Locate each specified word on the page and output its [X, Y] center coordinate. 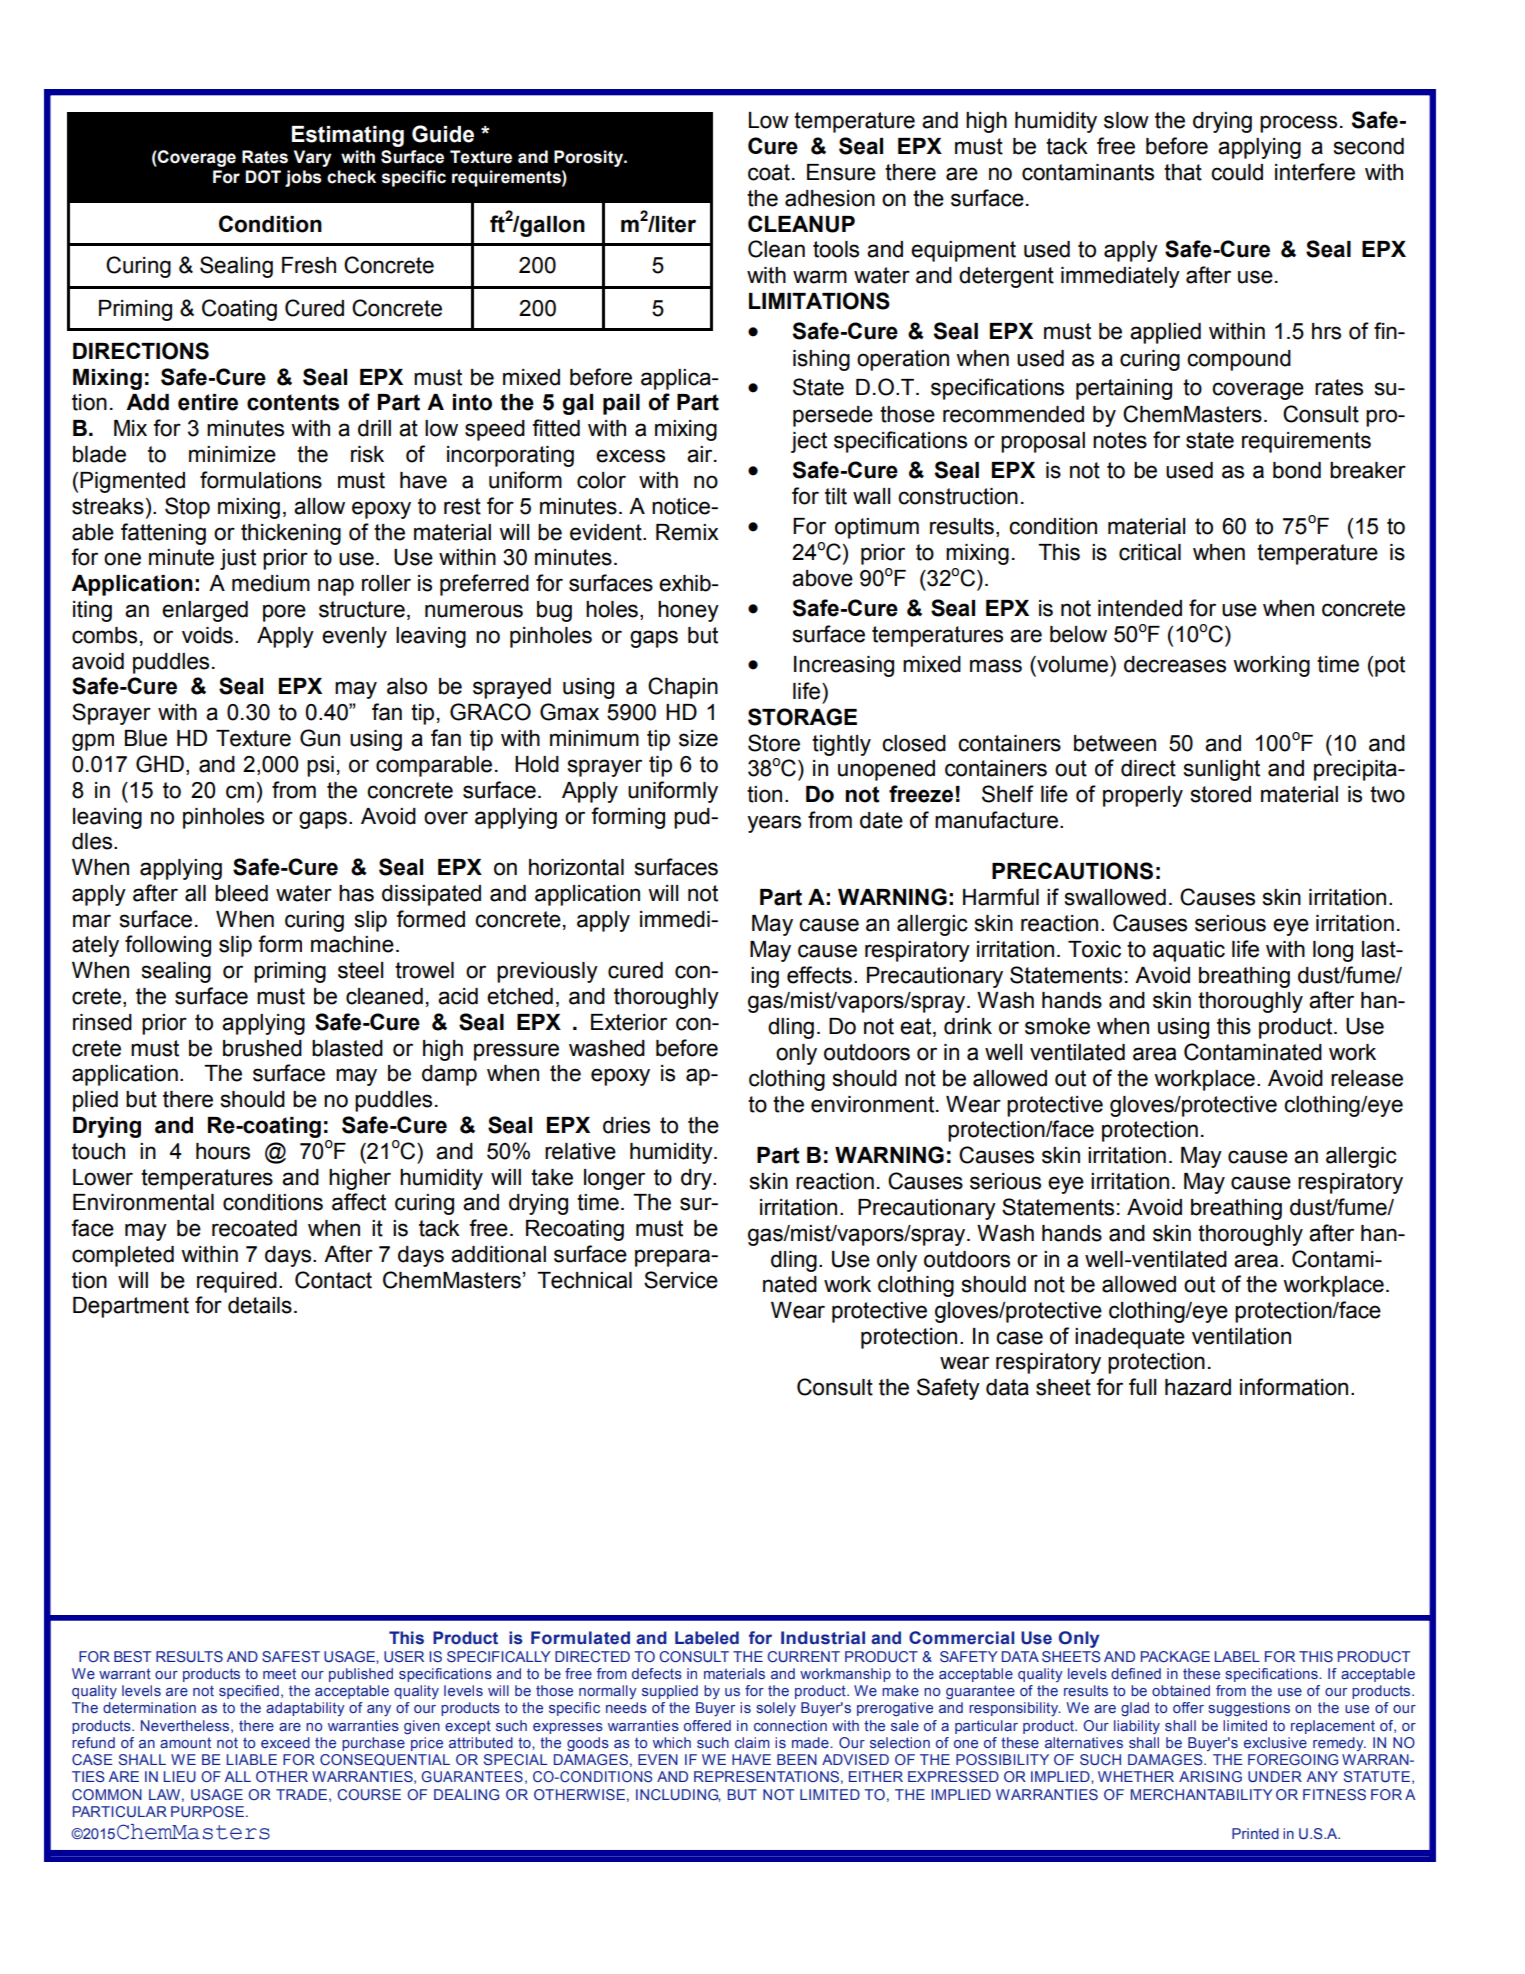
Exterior [629, 1022]
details [260, 1305]
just [238, 559]
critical [1150, 552]
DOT [263, 177]
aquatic [1189, 951]
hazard [1198, 1387]
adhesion [830, 198]
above [822, 578]
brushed [262, 1048]
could [1237, 172]
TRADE [301, 1794]
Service [681, 1280]
